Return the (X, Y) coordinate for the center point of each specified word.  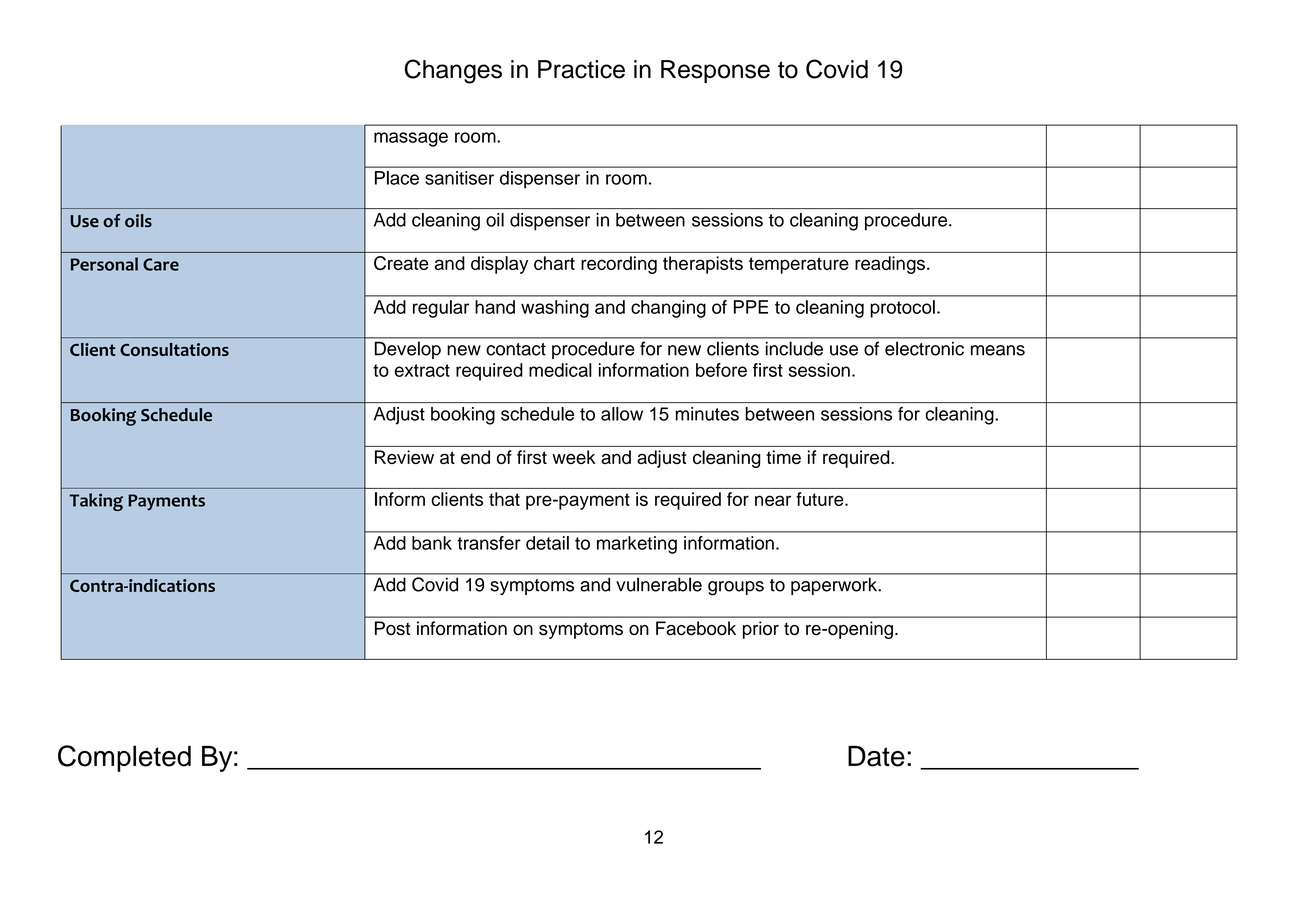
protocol (902, 309)
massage (411, 139)
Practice (581, 69)
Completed (124, 758)
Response (715, 71)
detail (547, 543)
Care (161, 264)
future (821, 499)
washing (555, 309)
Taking (96, 502)
